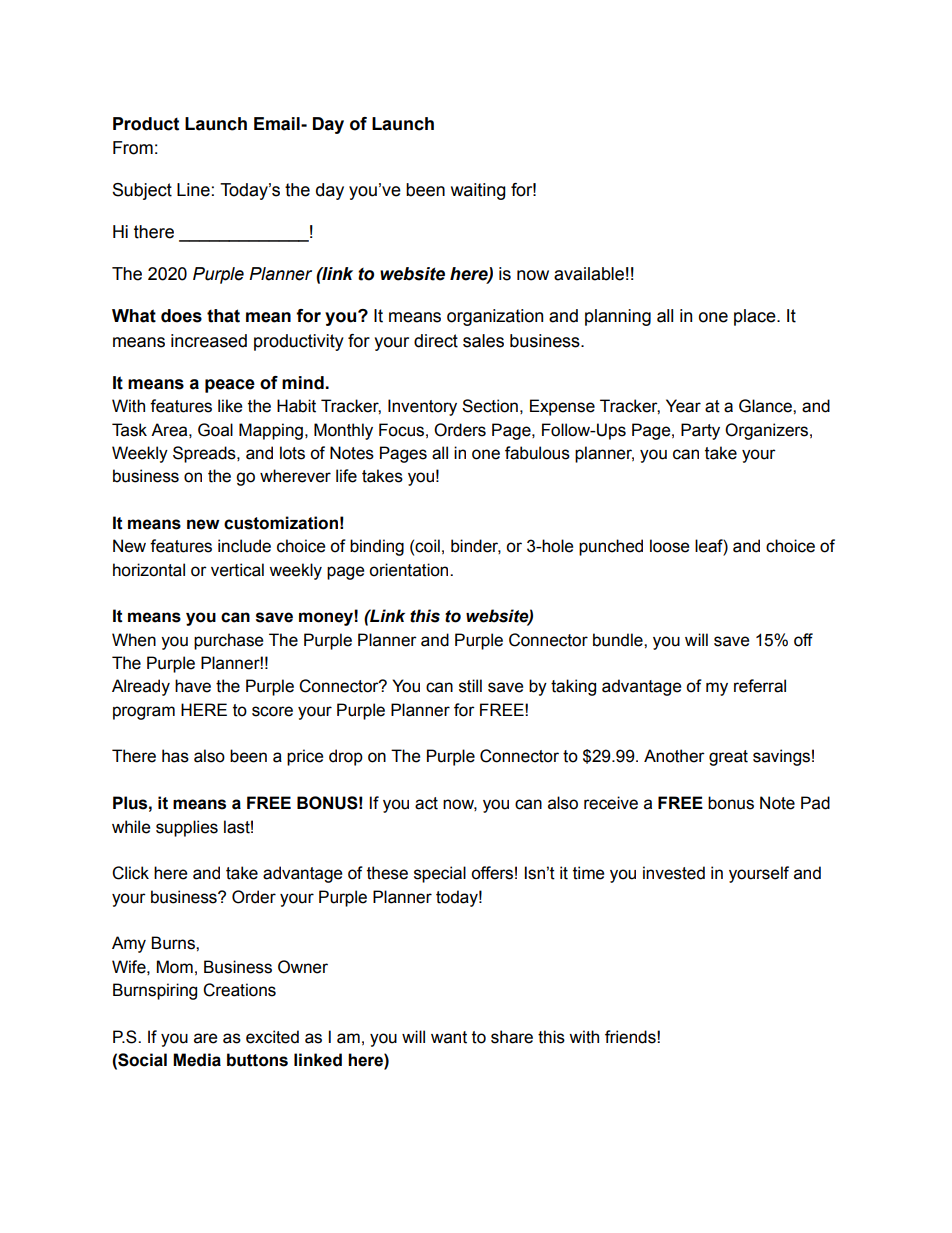  What do you see at coordinates (766, 406) in the screenshot?
I see `Glance` at bounding box center [766, 406].
